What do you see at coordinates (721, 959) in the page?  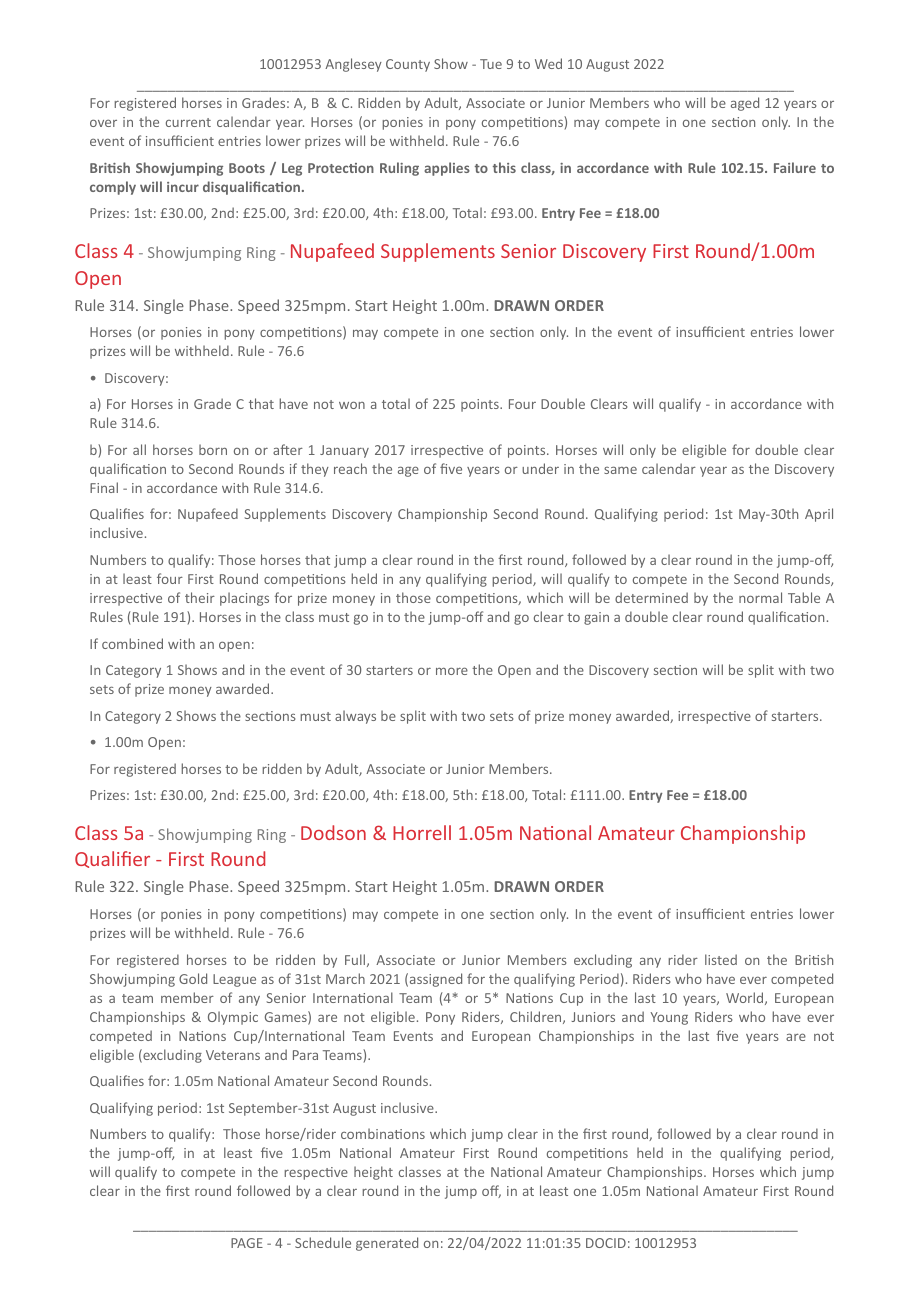 I see `listed` at bounding box center [721, 959].
